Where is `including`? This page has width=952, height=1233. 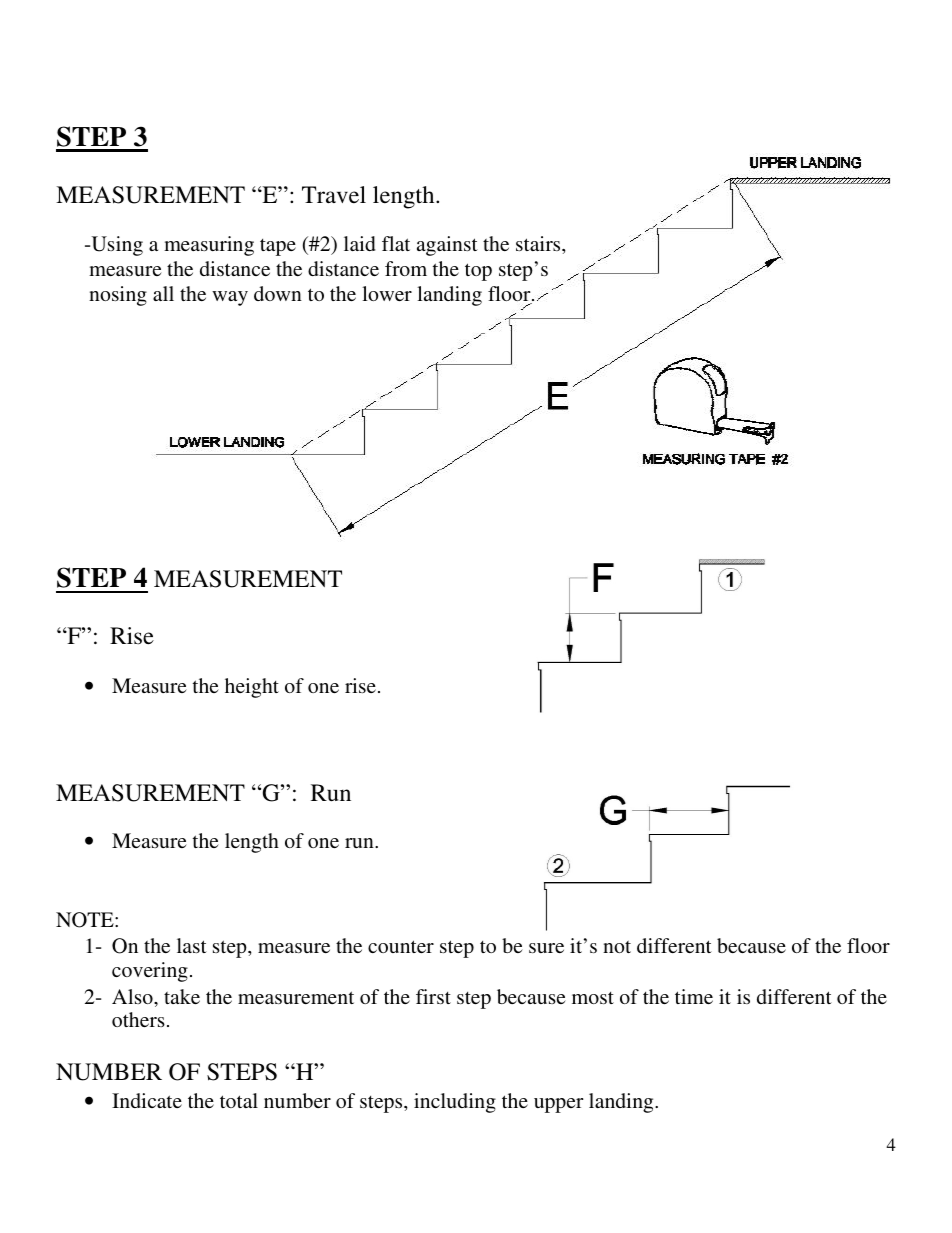 including is located at coordinates (455, 1103).
